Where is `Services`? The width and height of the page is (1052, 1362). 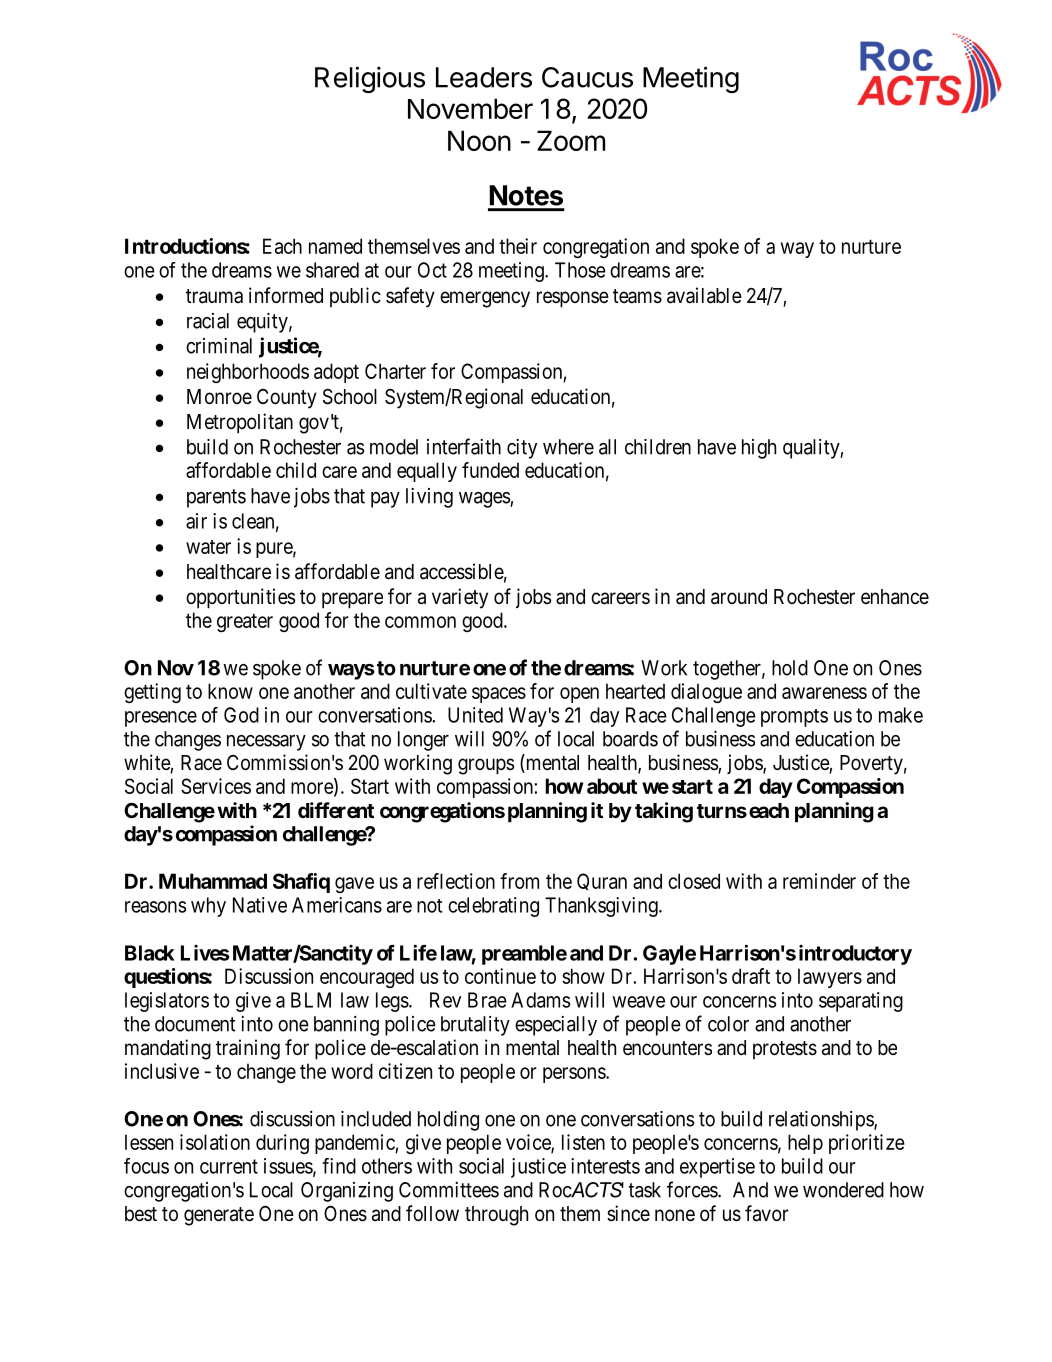 Services is located at coordinates (216, 786).
